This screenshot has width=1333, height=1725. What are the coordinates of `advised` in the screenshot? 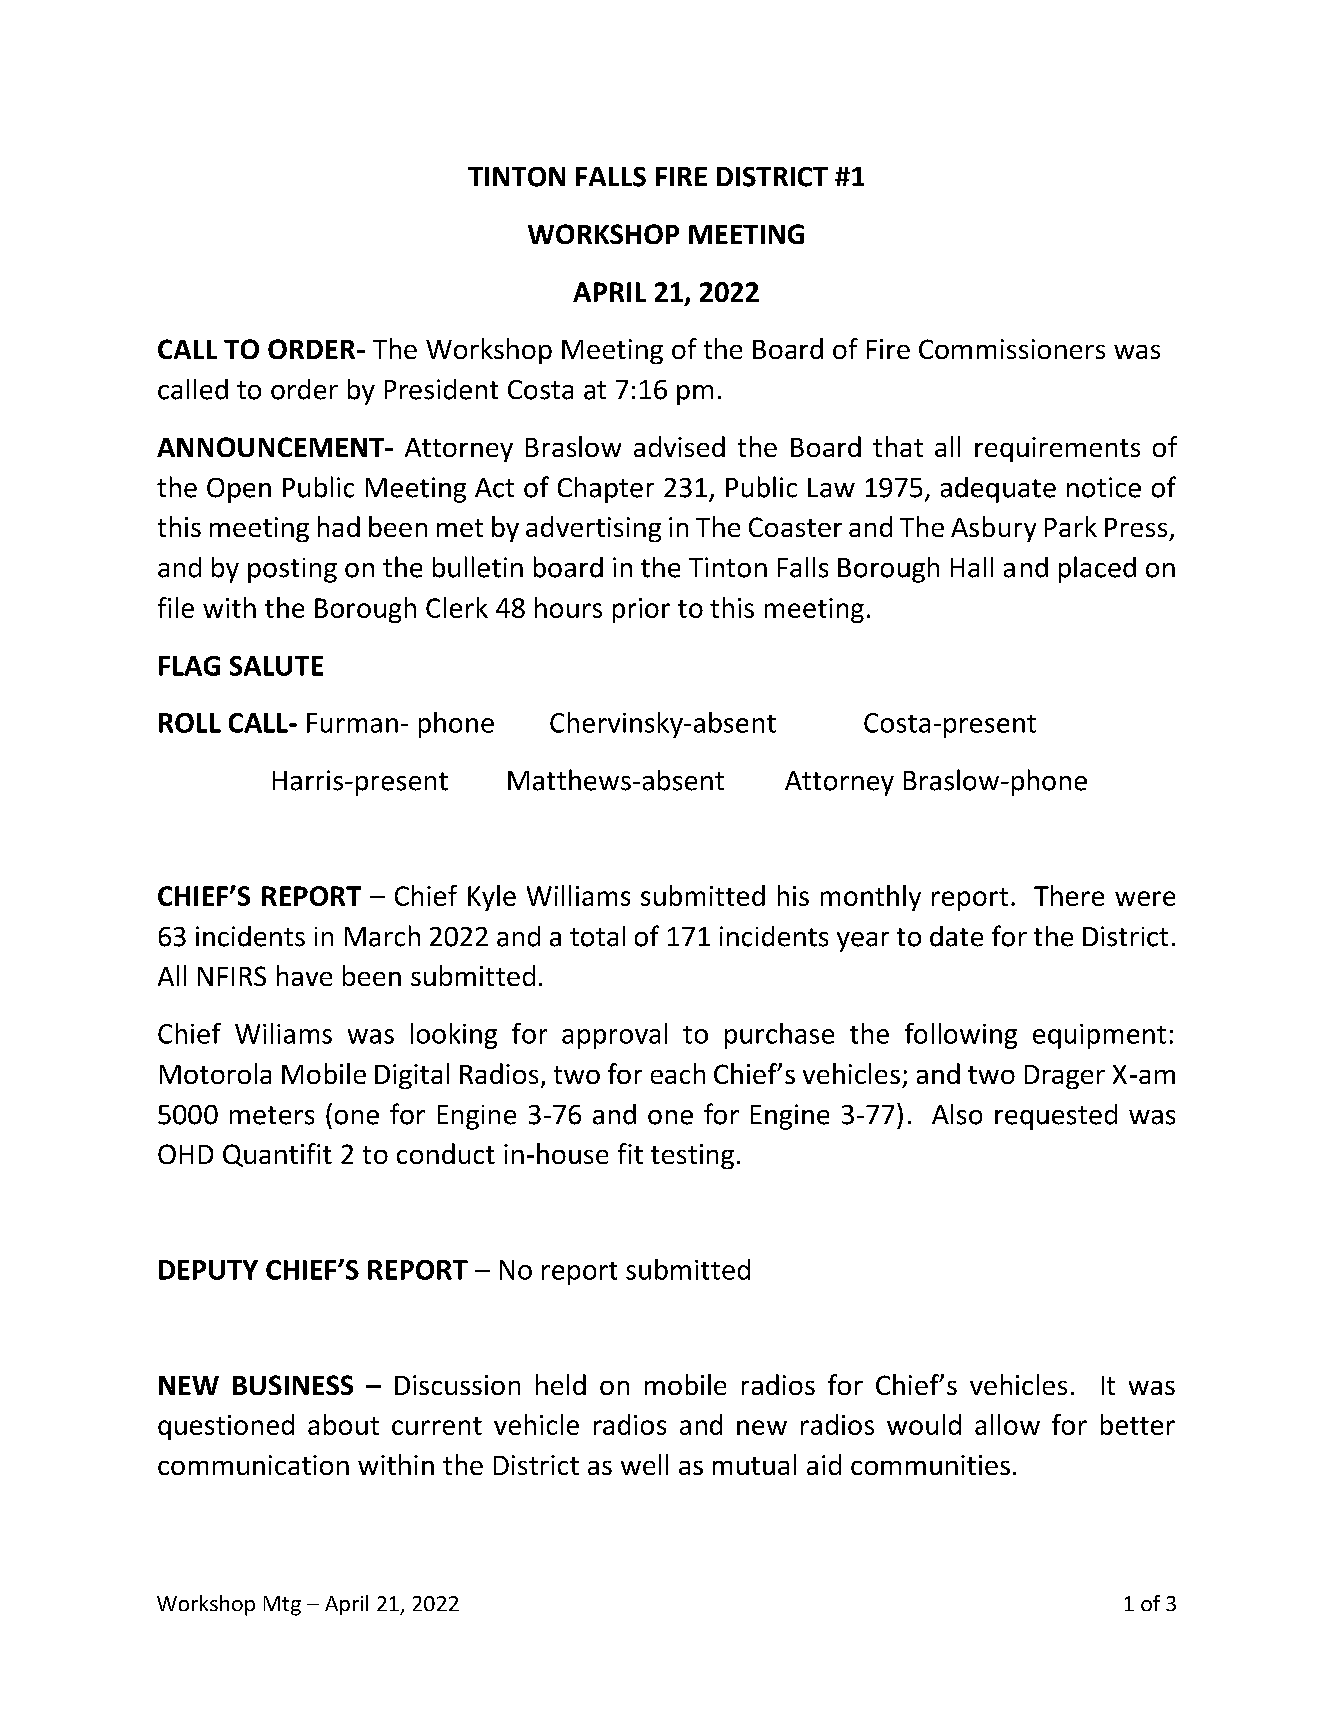 It's located at (679, 446).
